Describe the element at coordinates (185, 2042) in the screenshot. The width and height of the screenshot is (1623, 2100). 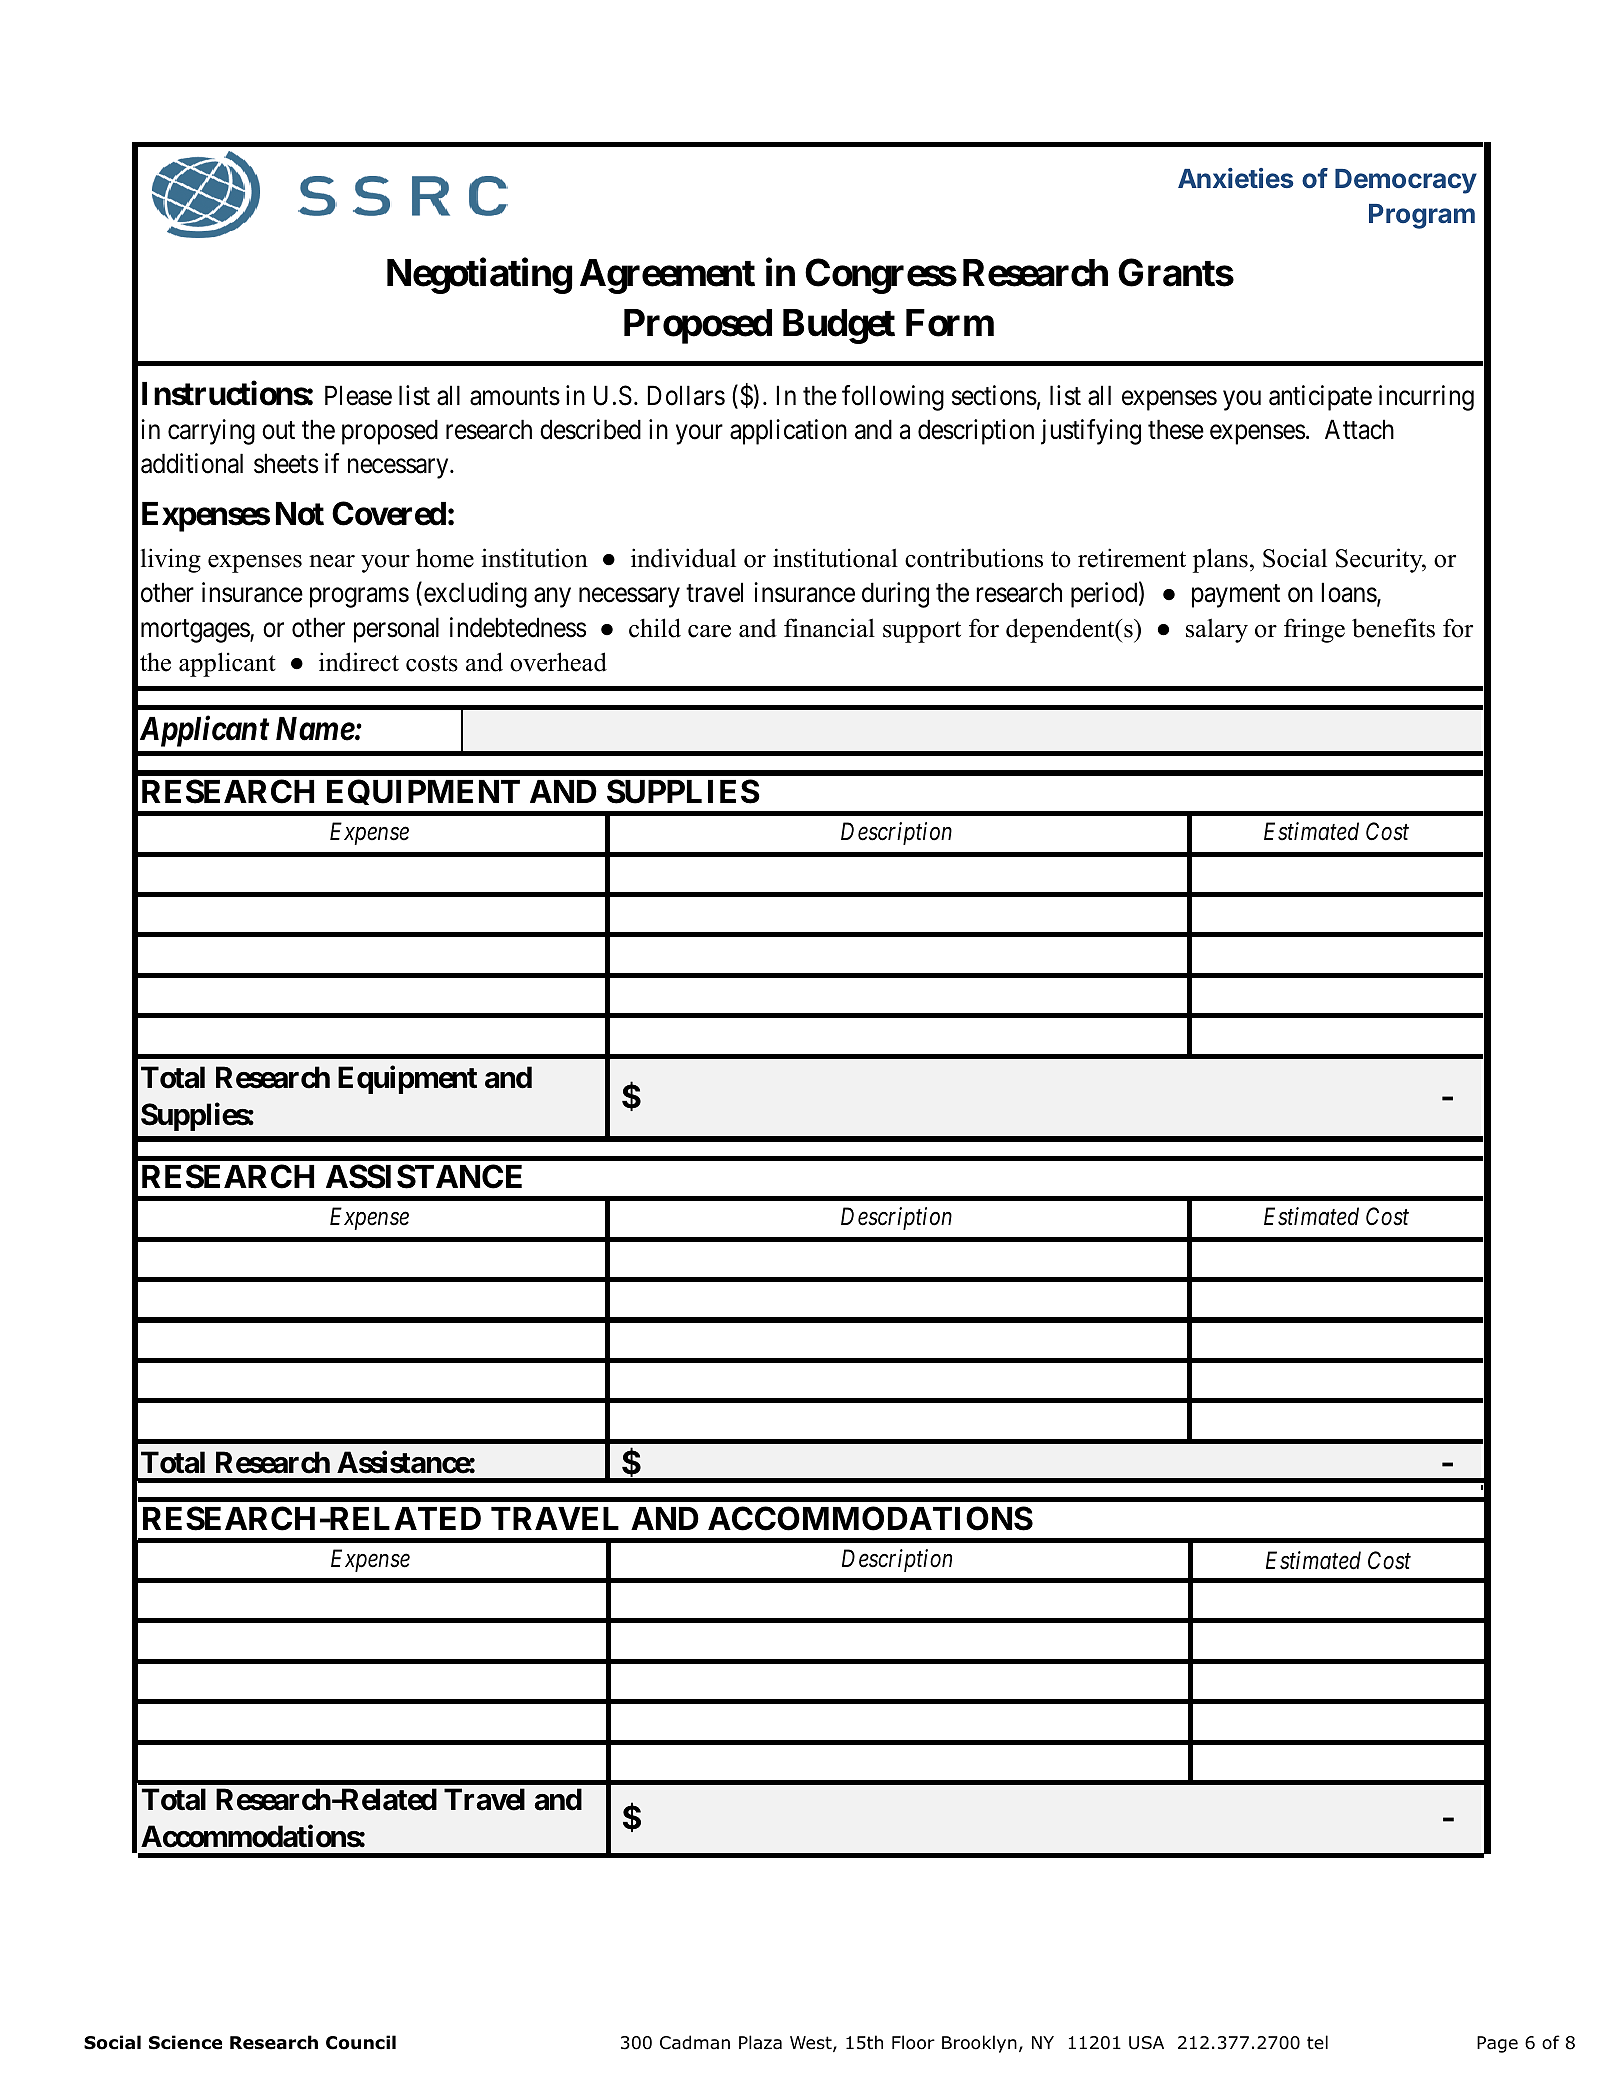
I see `Science` at that location.
